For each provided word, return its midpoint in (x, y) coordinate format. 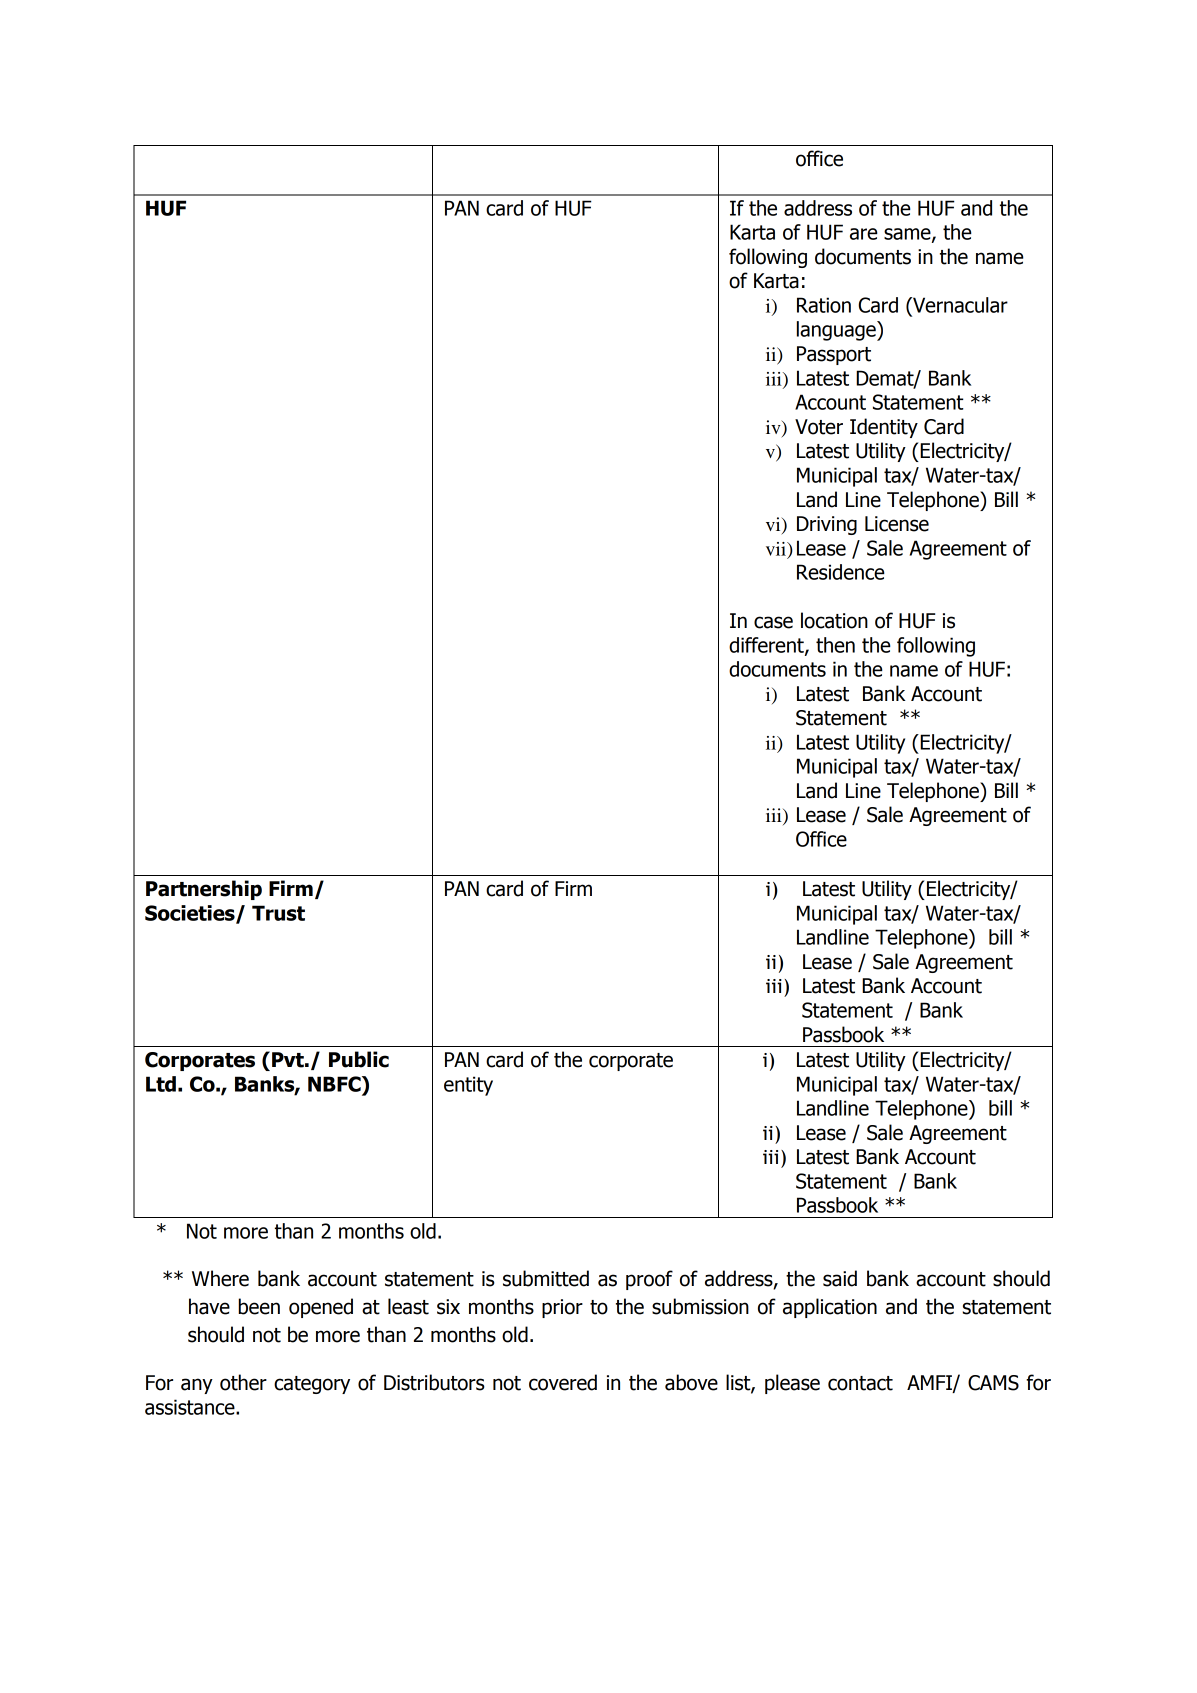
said (840, 1278)
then (835, 645)
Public (359, 1059)
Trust (278, 913)
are (864, 234)
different (767, 646)
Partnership (204, 890)
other (243, 1382)
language (837, 331)
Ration (824, 305)
